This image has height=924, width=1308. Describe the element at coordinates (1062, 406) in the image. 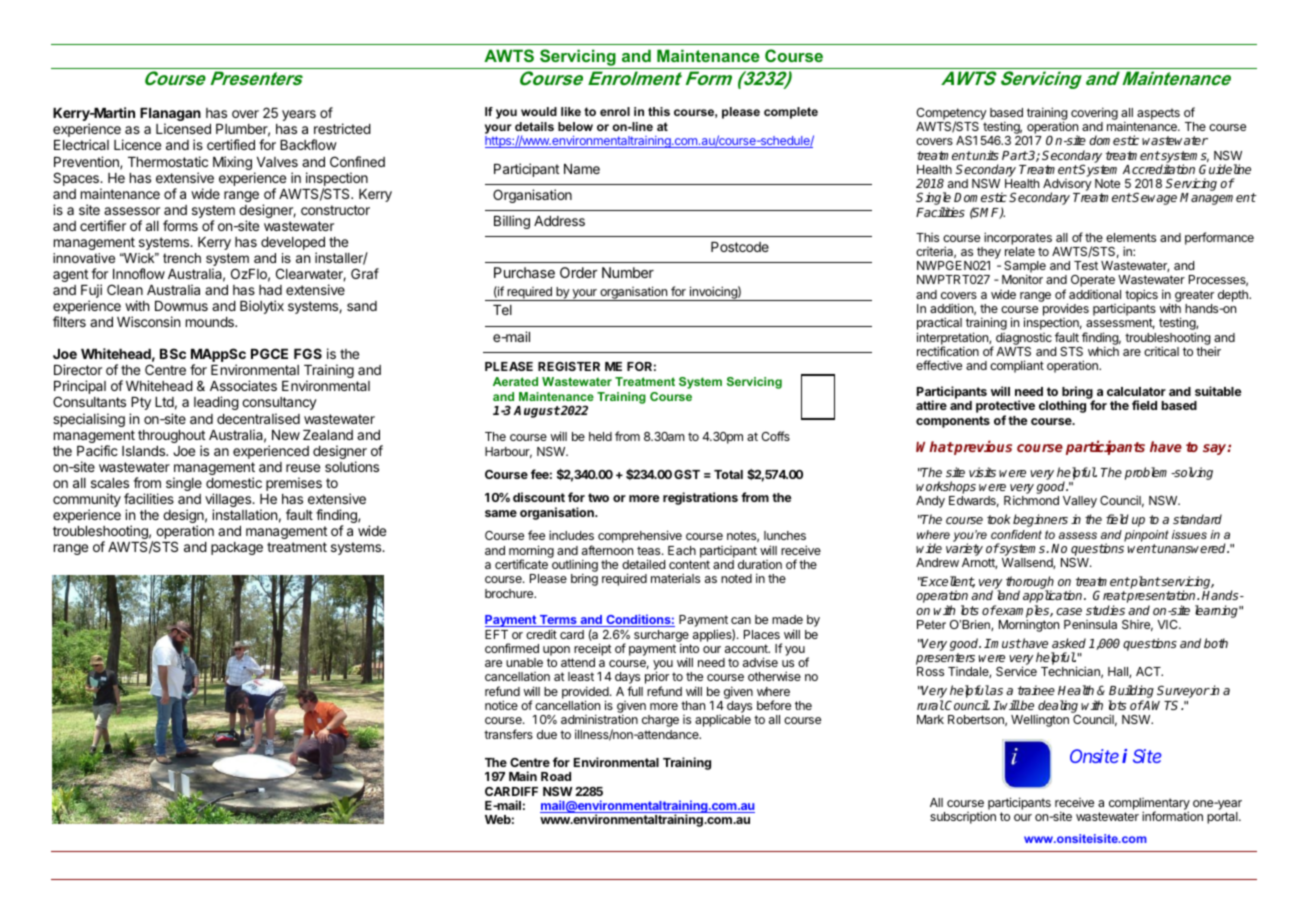

I see `clothing` at that location.
